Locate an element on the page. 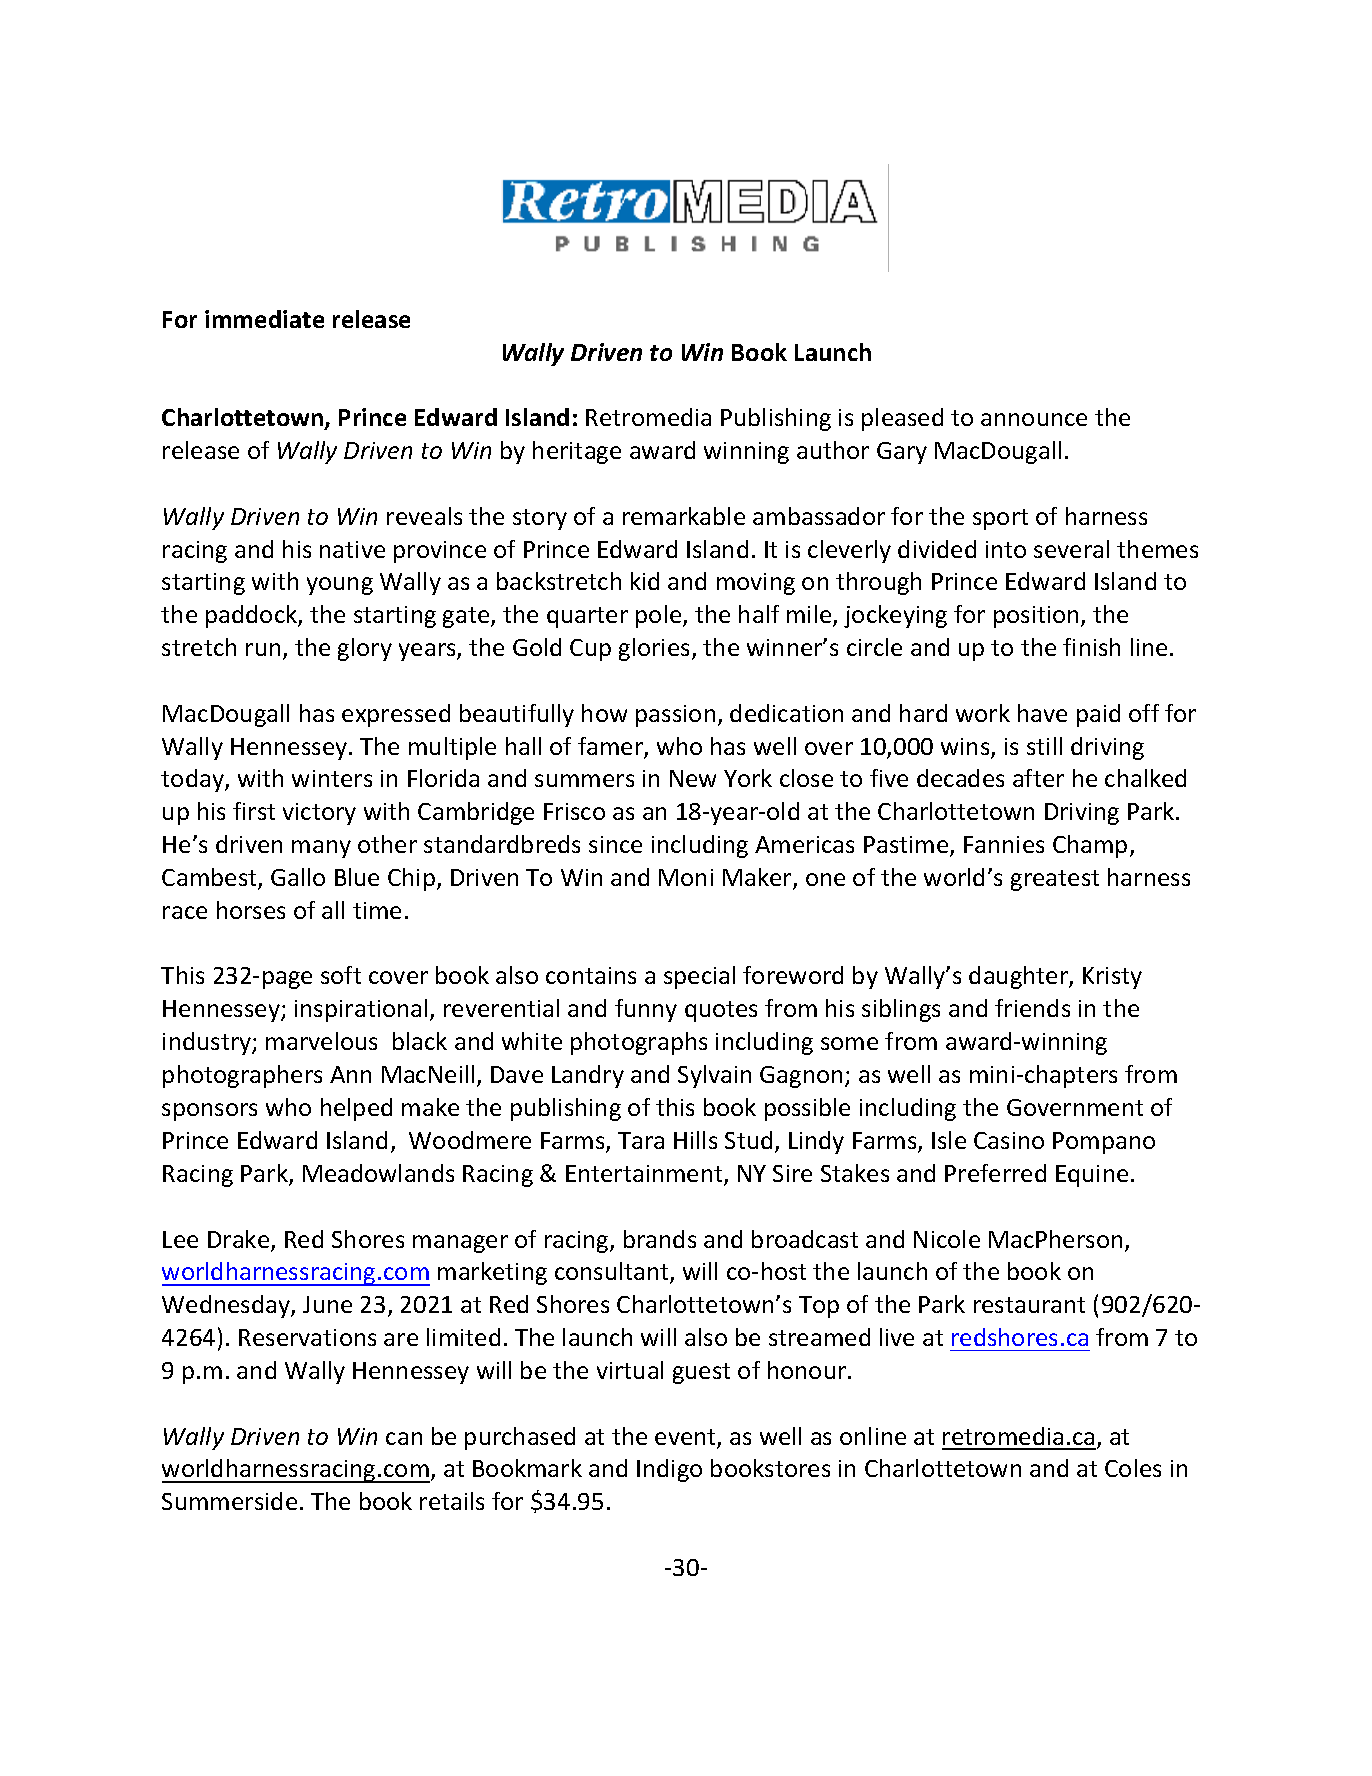  Indigo is located at coordinates (669, 1470).
